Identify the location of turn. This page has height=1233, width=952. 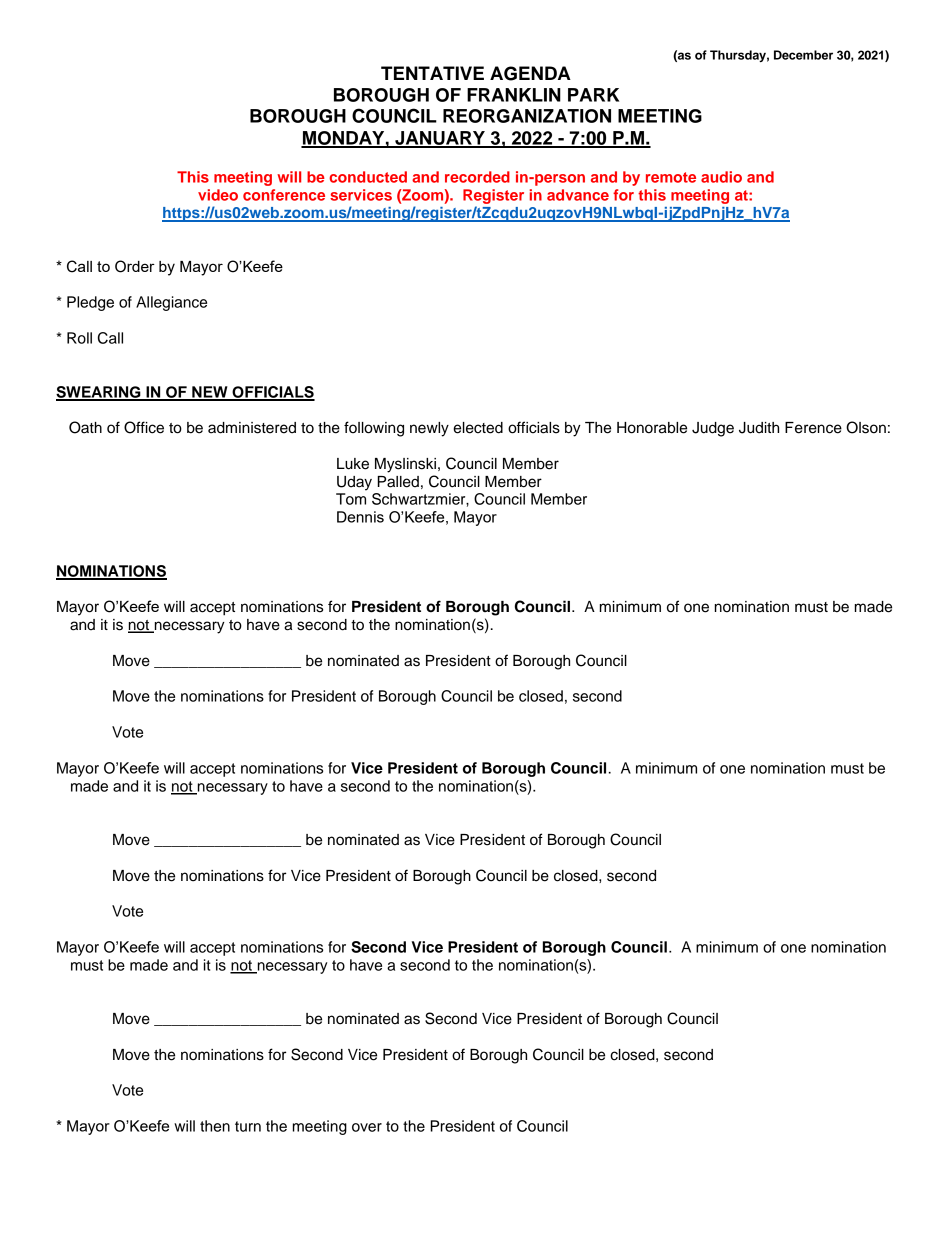
(248, 1126).
